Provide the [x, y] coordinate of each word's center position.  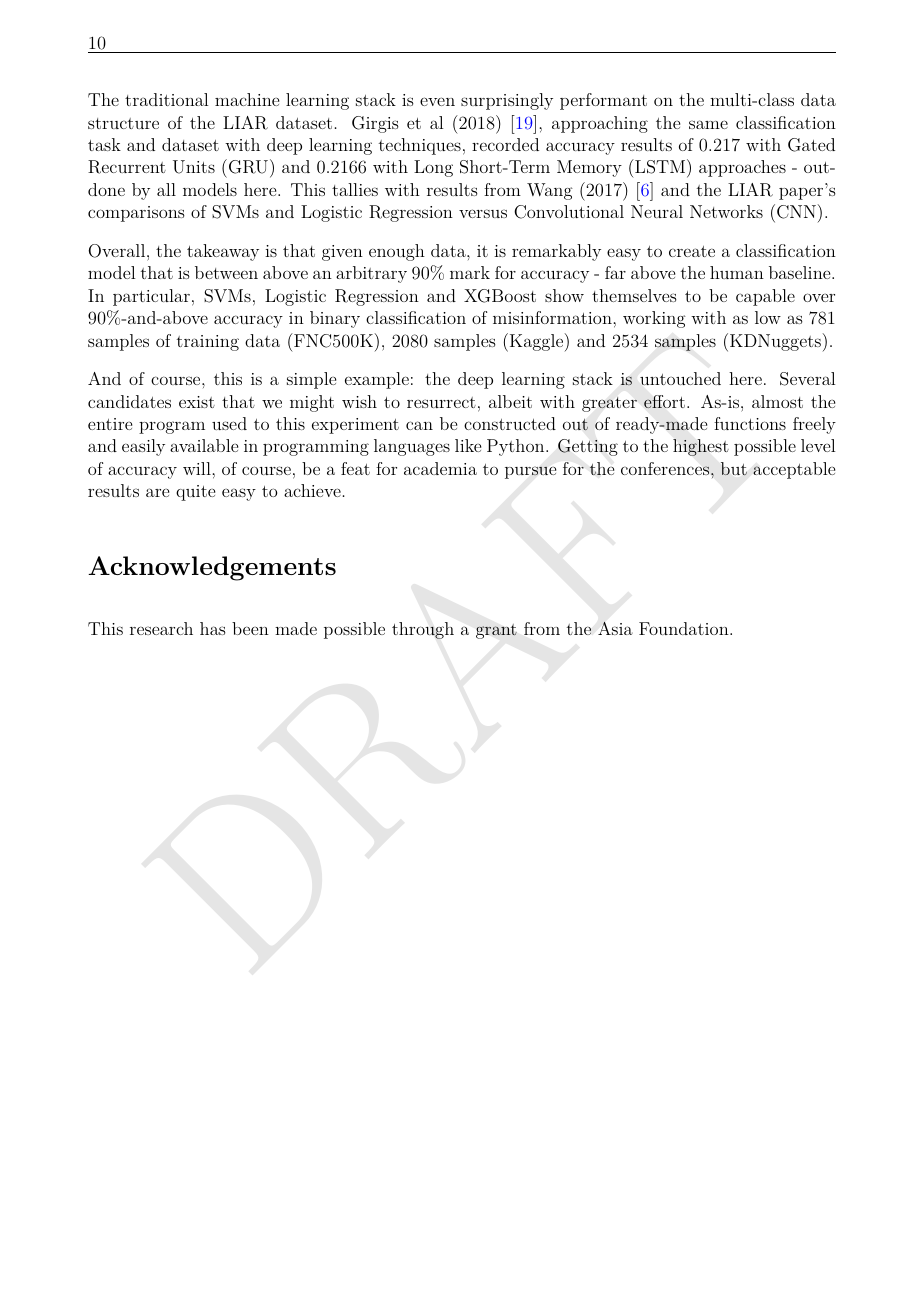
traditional [166, 99]
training [208, 343]
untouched [680, 378]
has [213, 628]
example [377, 380]
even [437, 101]
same [708, 124]
